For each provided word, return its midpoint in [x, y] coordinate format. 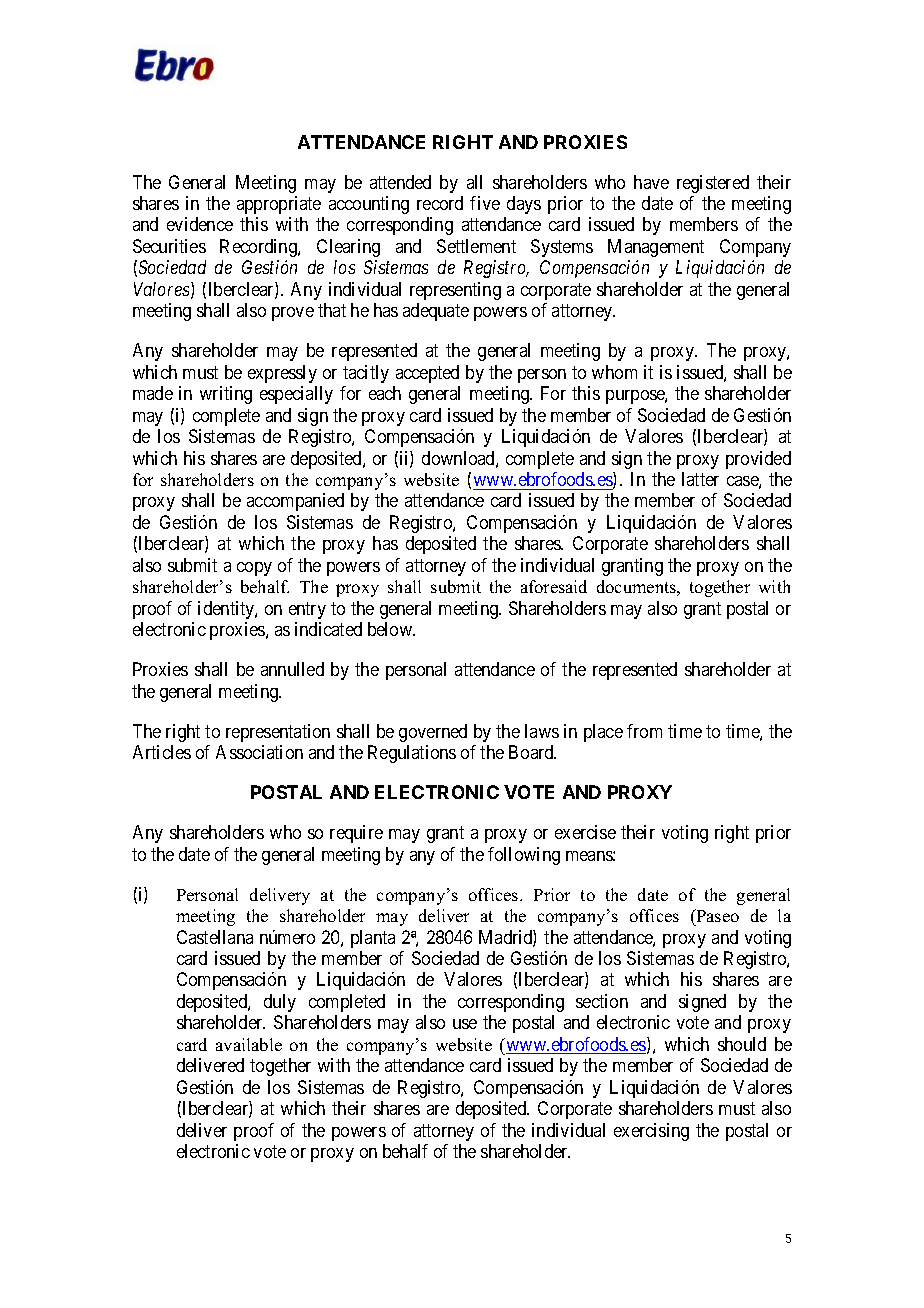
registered [713, 184]
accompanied [295, 502]
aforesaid [554, 586]
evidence [200, 224]
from [644, 731]
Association [259, 752]
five [485, 203]
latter [700, 479]
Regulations [412, 754]
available [249, 1044]
